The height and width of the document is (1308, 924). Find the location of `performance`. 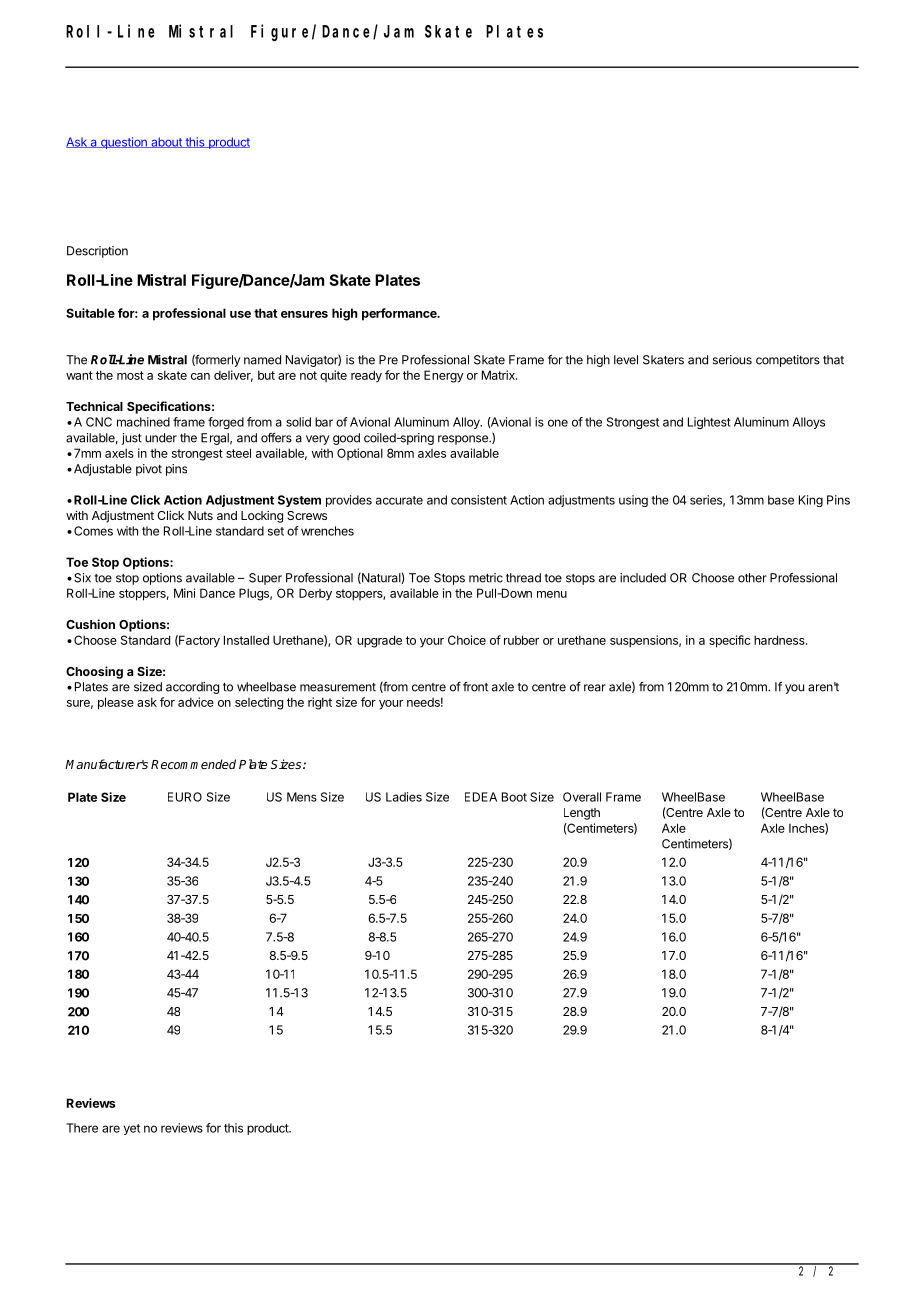

performance is located at coordinates (400, 314).
